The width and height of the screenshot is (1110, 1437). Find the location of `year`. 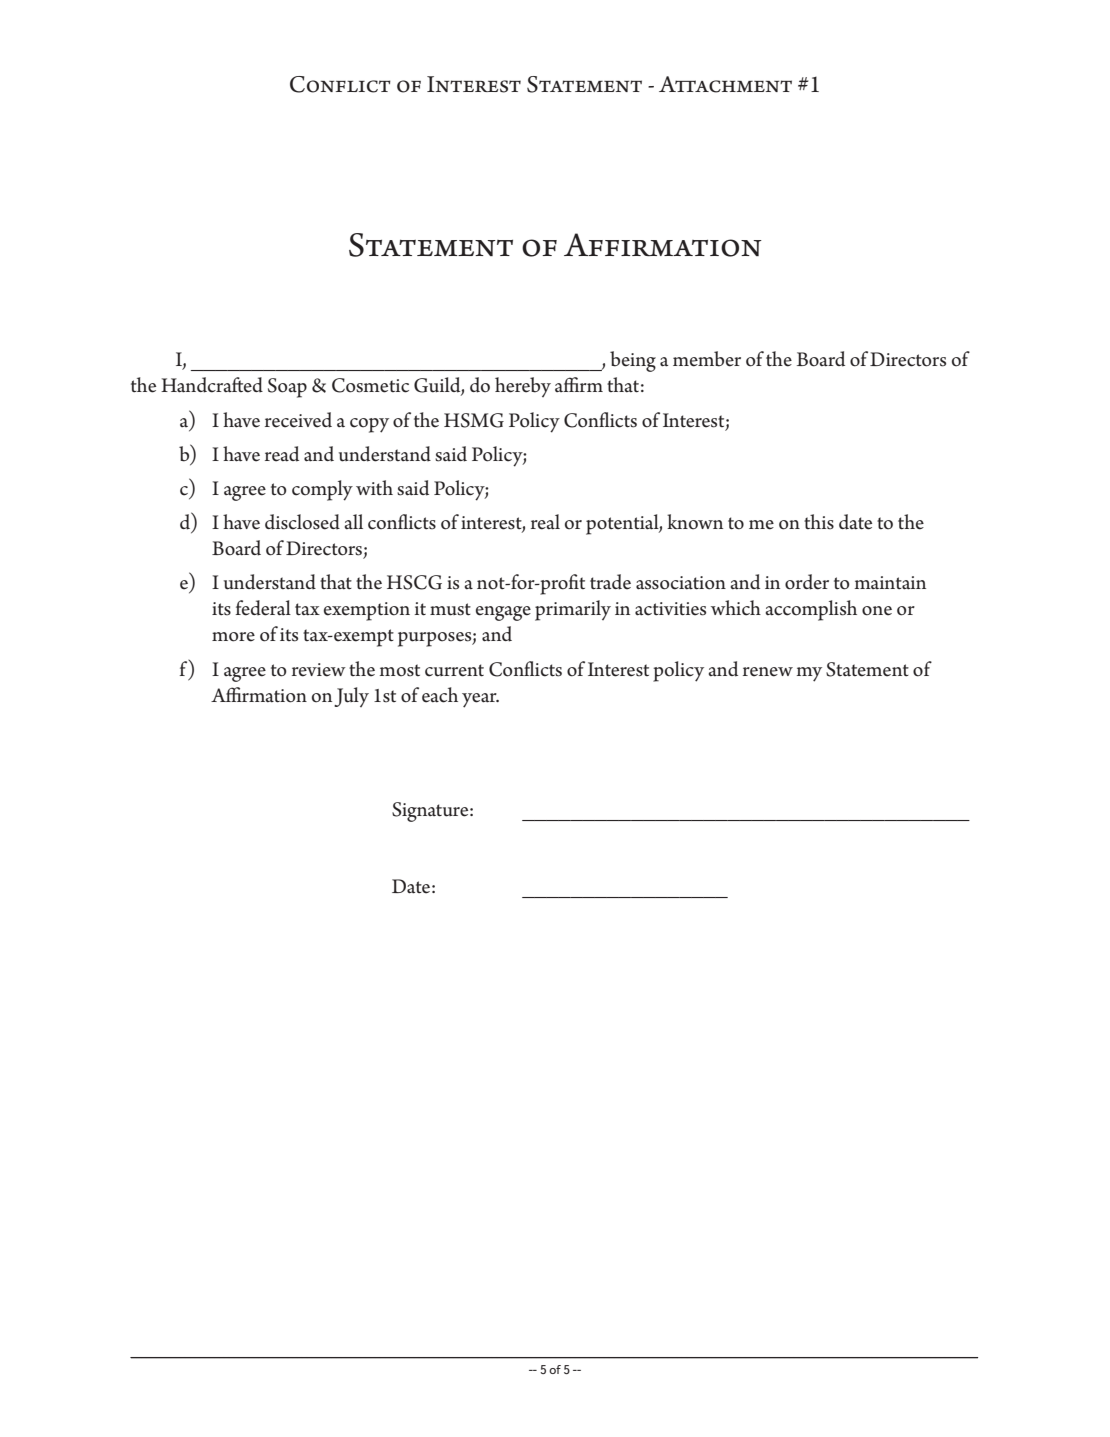

year is located at coordinates (480, 700).
